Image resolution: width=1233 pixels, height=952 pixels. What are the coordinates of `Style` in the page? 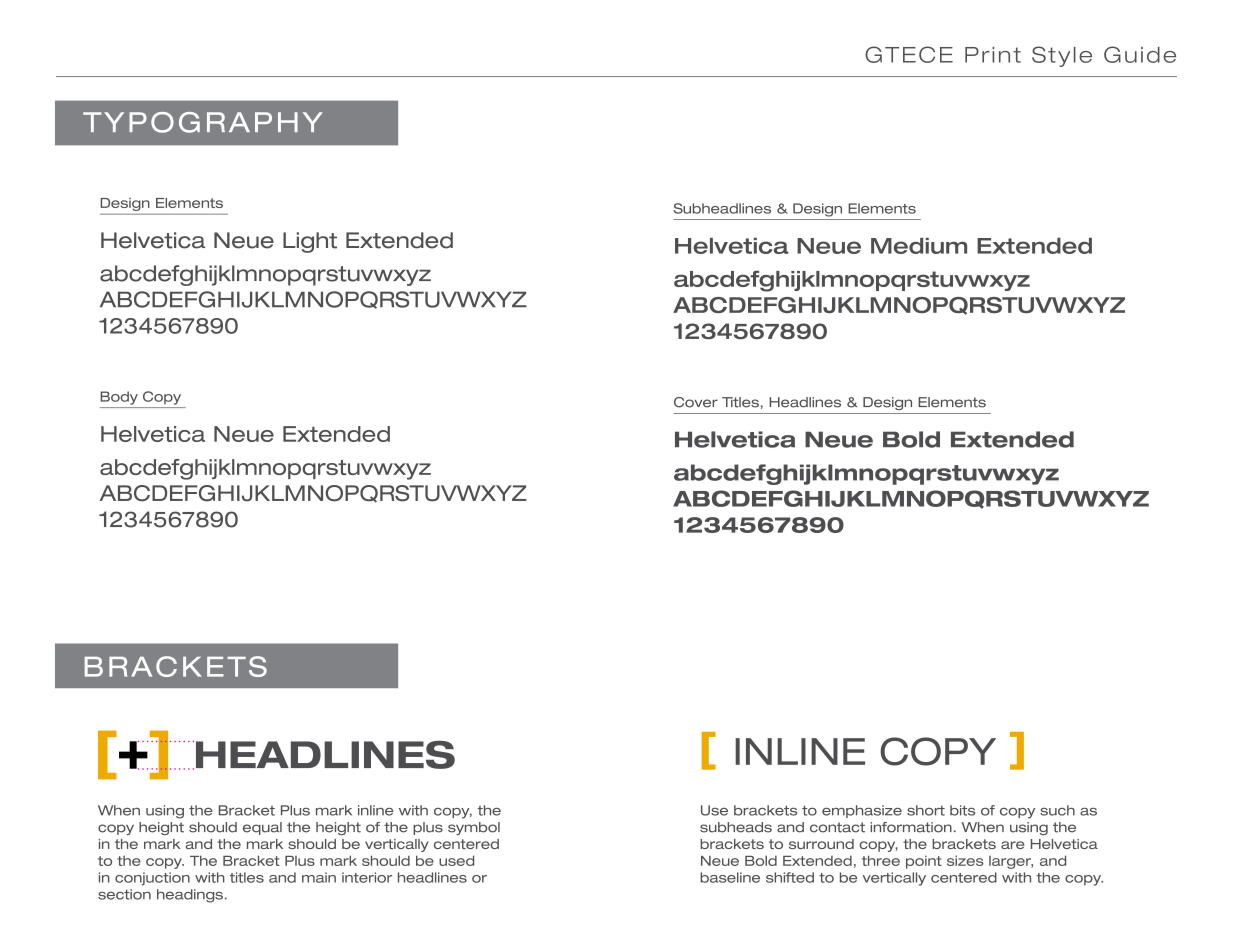 It's located at (1062, 56).
